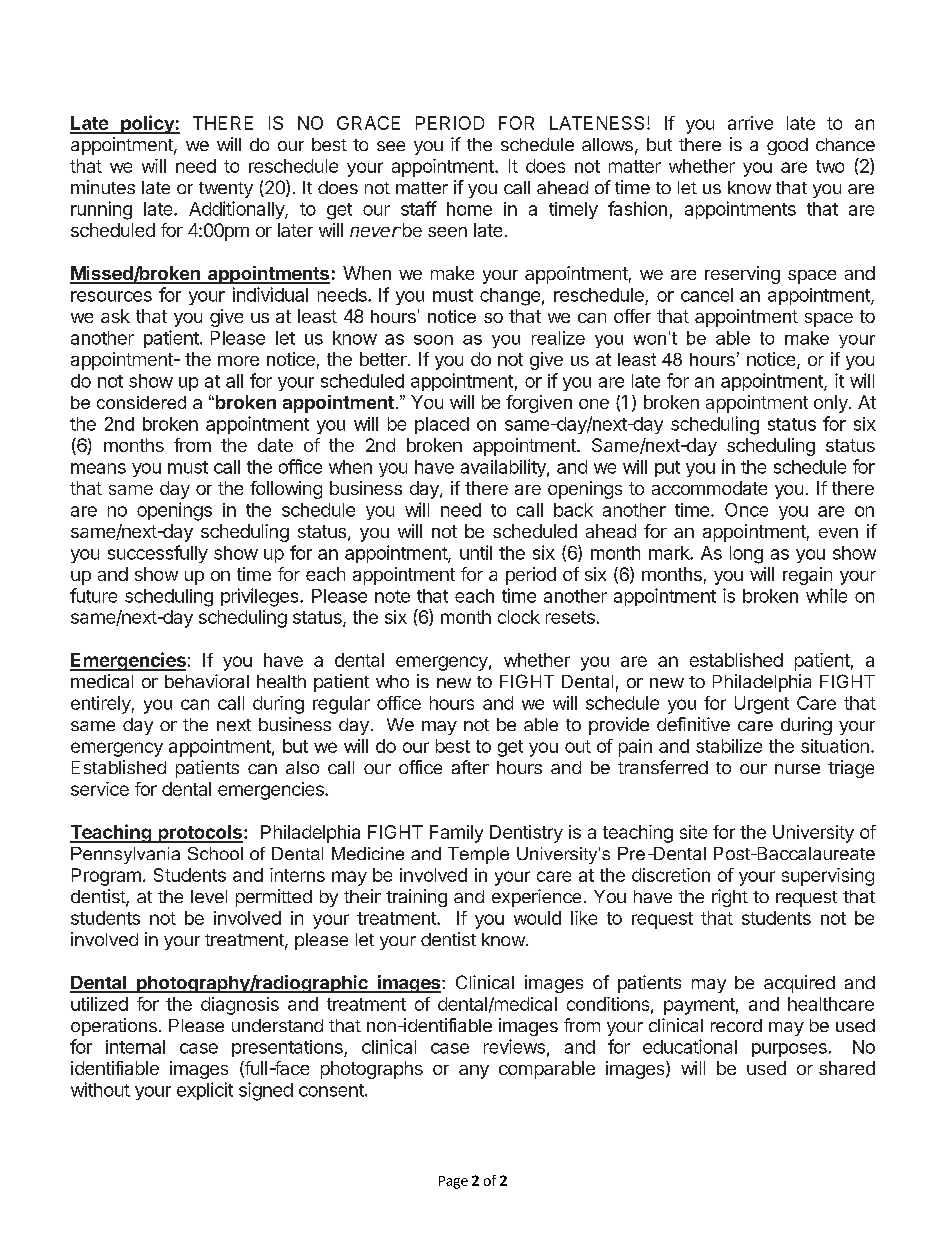 The height and width of the screenshot is (1233, 952). What do you see at coordinates (787, 146) in the screenshot?
I see `good` at bounding box center [787, 146].
